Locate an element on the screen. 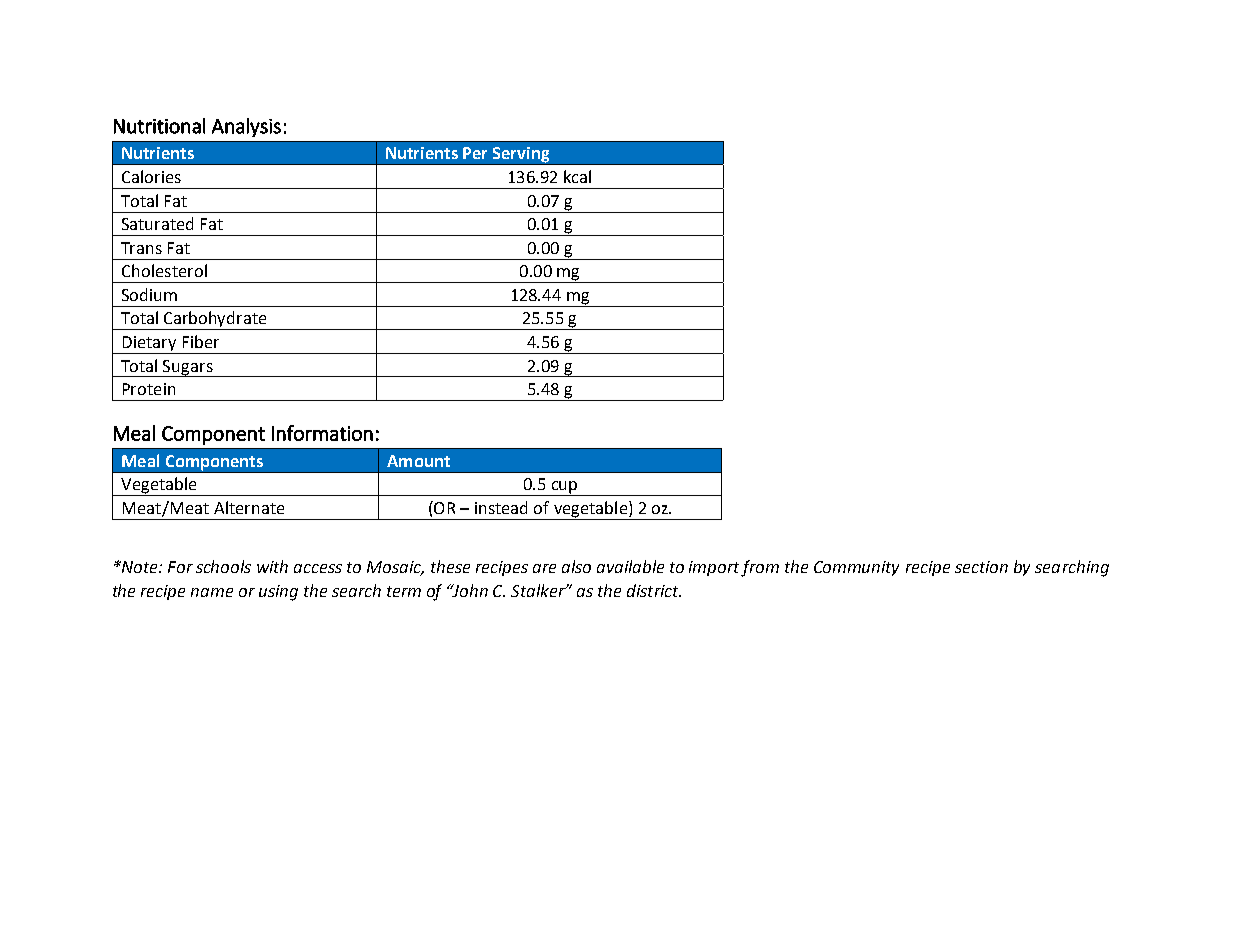 This screenshot has width=1233, height=952. kcal is located at coordinates (577, 176).
